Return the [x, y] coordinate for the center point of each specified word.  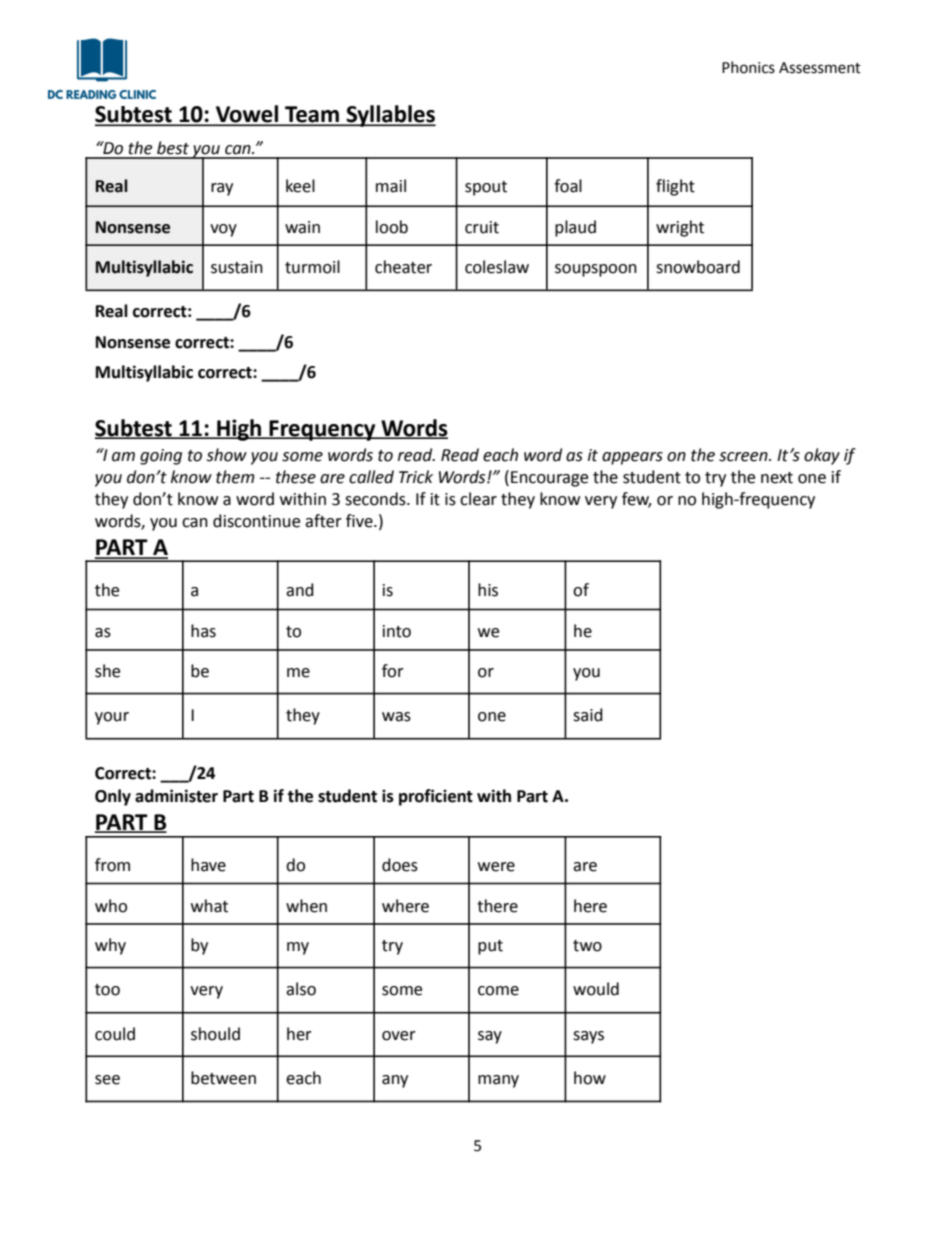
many [498, 1081]
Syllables [390, 116]
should [215, 1034]
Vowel [247, 115]
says [588, 1037]
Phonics [748, 67]
